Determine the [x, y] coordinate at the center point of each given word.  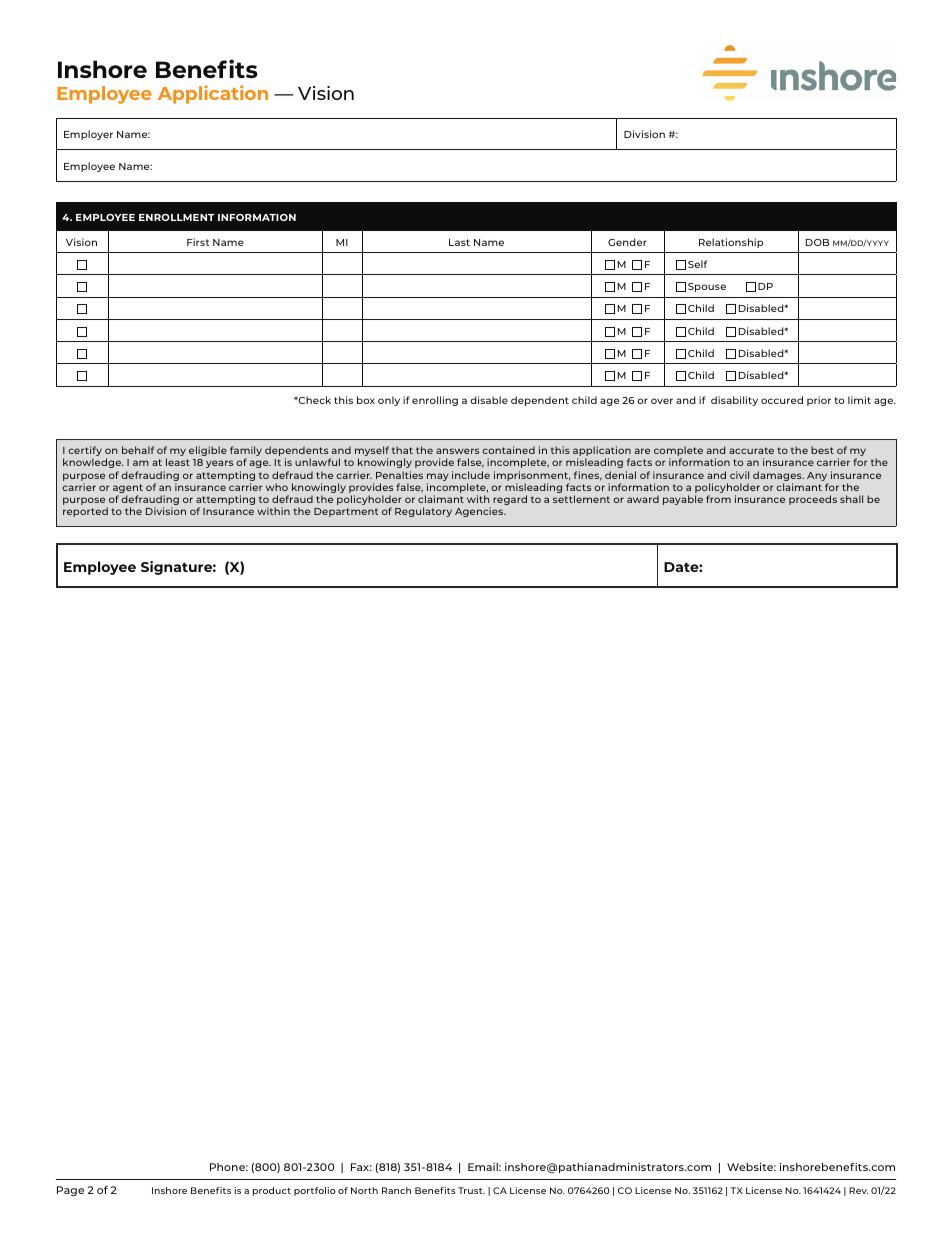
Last [459, 242]
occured [782, 400]
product [272, 1191]
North [364, 1190]
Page [70, 1191]
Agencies [480, 512]
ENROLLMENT [176, 217]
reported [85, 512]
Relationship [731, 243]
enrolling [435, 401]
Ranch [396, 1190]
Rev [858, 1190]
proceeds [813, 500]
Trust [471, 1190]
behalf [138, 450]
